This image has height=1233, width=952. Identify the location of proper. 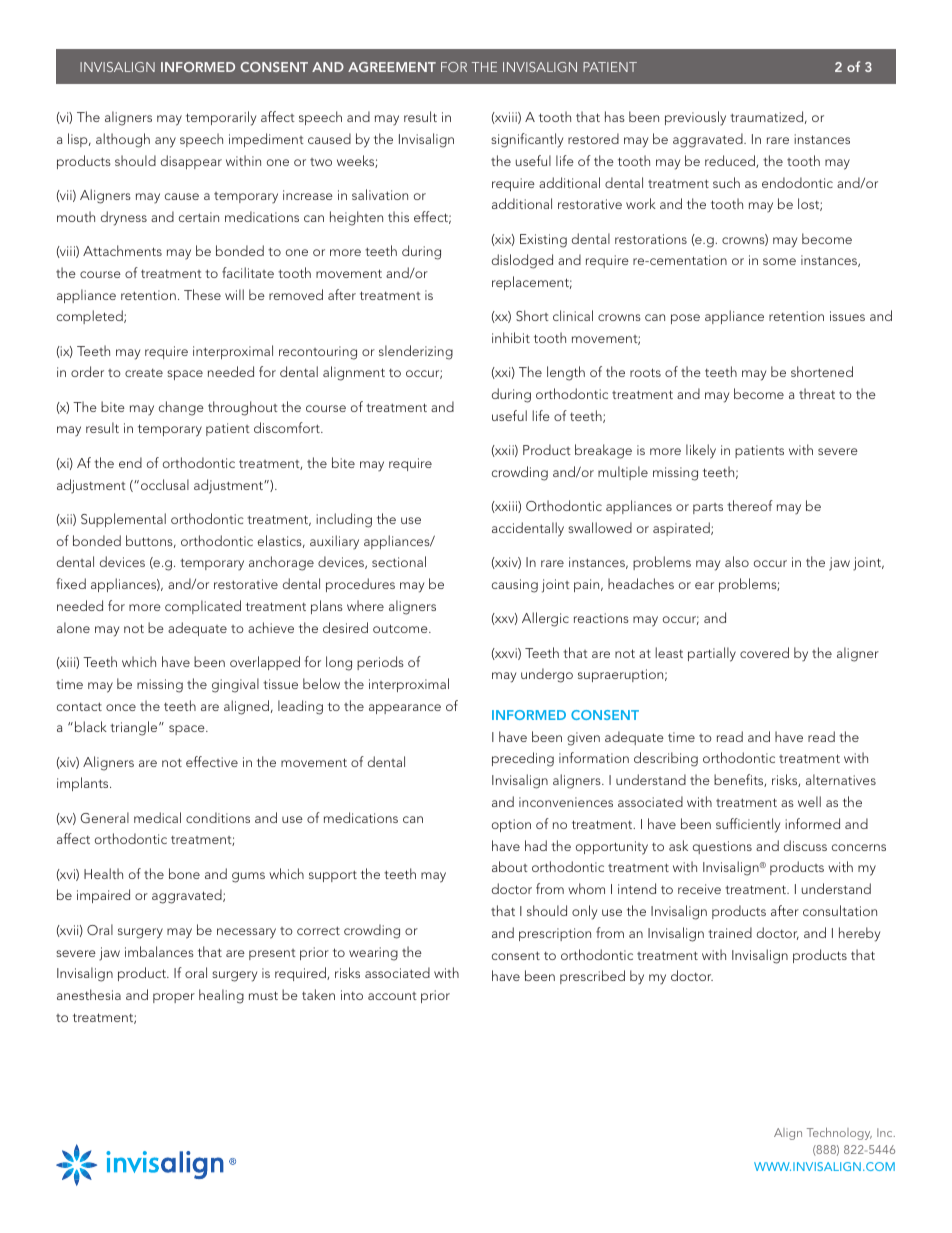
(174, 998).
